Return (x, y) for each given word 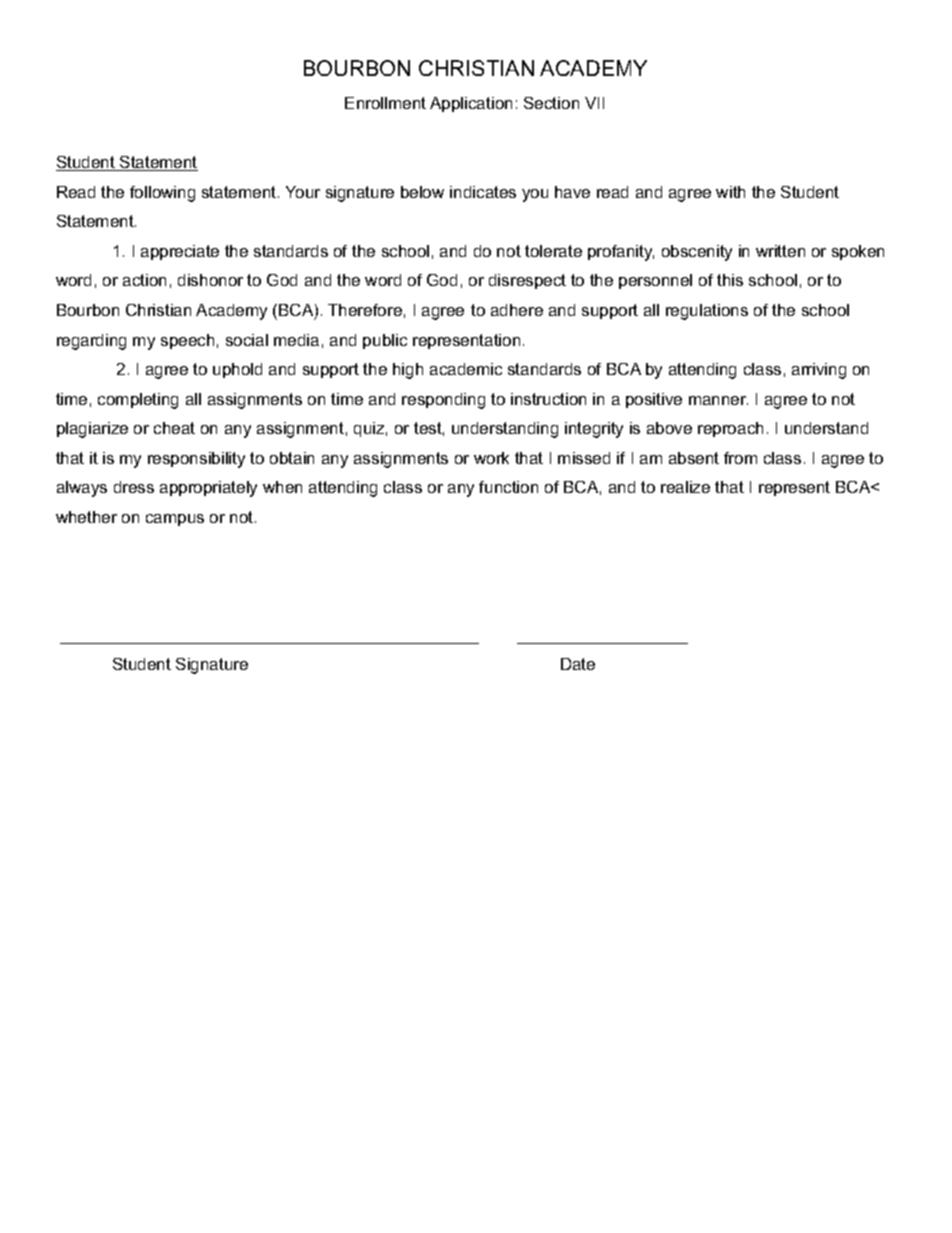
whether (86, 517)
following (162, 194)
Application (471, 104)
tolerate (553, 251)
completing (138, 401)
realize (685, 487)
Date (578, 664)
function (508, 487)
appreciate (180, 252)
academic (466, 369)
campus (175, 520)
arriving (819, 371)
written (780, 251)
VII (594, 103)
